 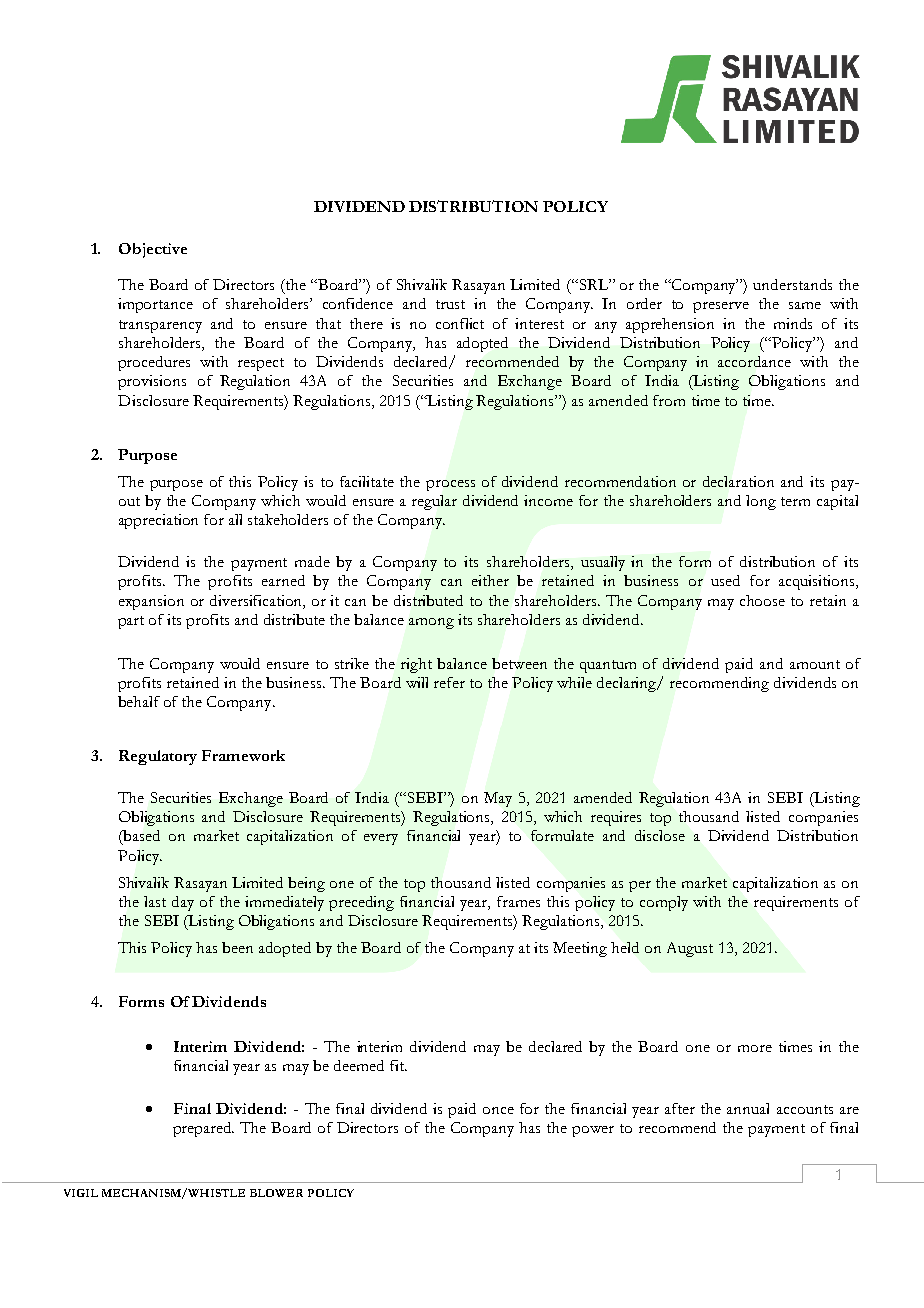 I want to click on annual, so click(x=748, y=1108).
